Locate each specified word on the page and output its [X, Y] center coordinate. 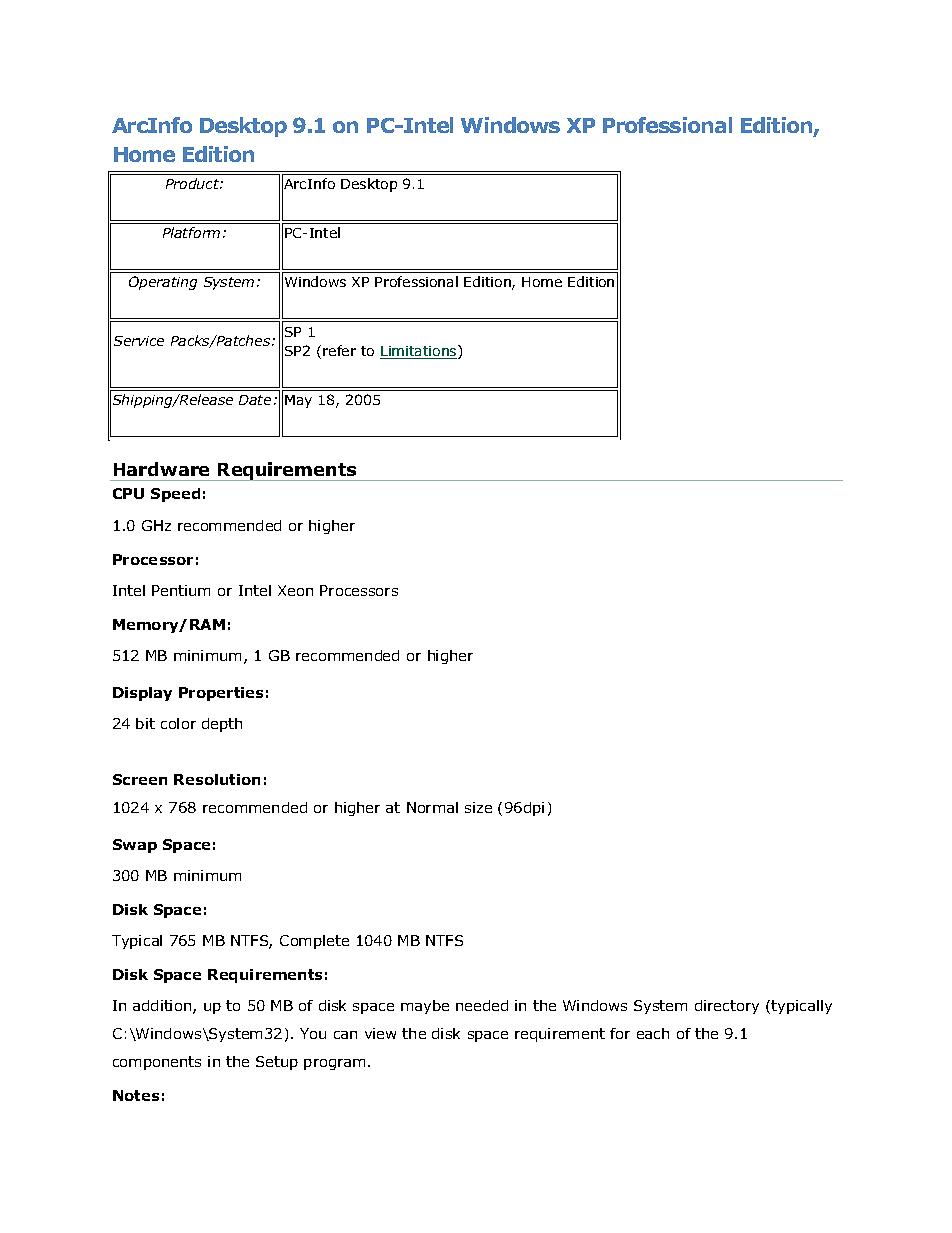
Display [142, 694]
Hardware [161, 469]
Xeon [295, 590]
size [478, 807]
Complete [314, 942]
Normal [432, 807]
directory [727, 1007]
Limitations [419, 352]
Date [255, 400]
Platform [191, 232]
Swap [135, 846]
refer [339, 350]
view [380, 1033]
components [157, 1063]
